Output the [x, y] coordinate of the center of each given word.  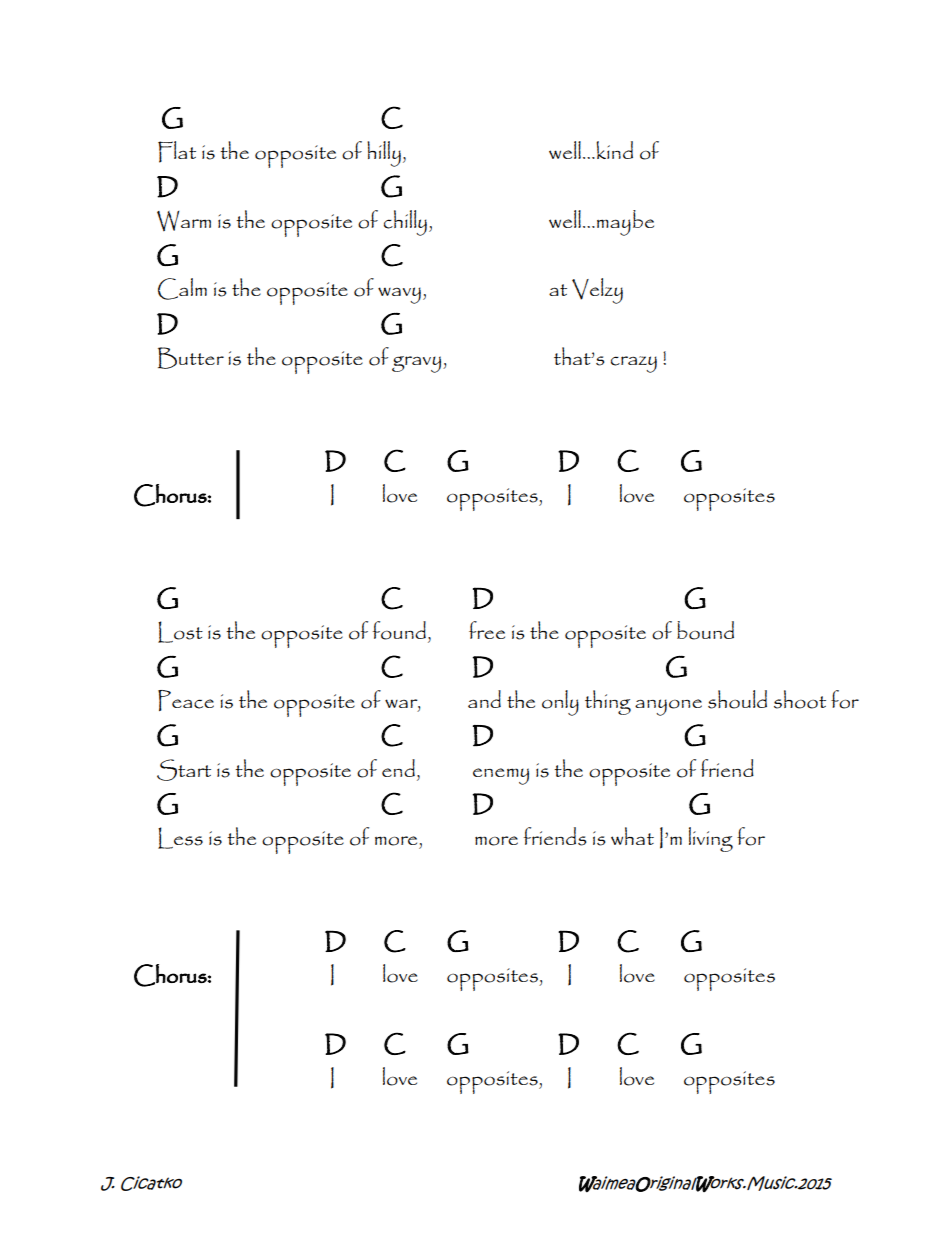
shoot [800, 699]
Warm [184, 221]
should [737, 699]
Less [180, 838]
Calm [182, 289]
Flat [177, 152]
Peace [186, 700]
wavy [399, 295]
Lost [180, 632]
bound [705, 630]
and [484, 699]
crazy [634, 364]
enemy [501, 776]
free [487, 630]
